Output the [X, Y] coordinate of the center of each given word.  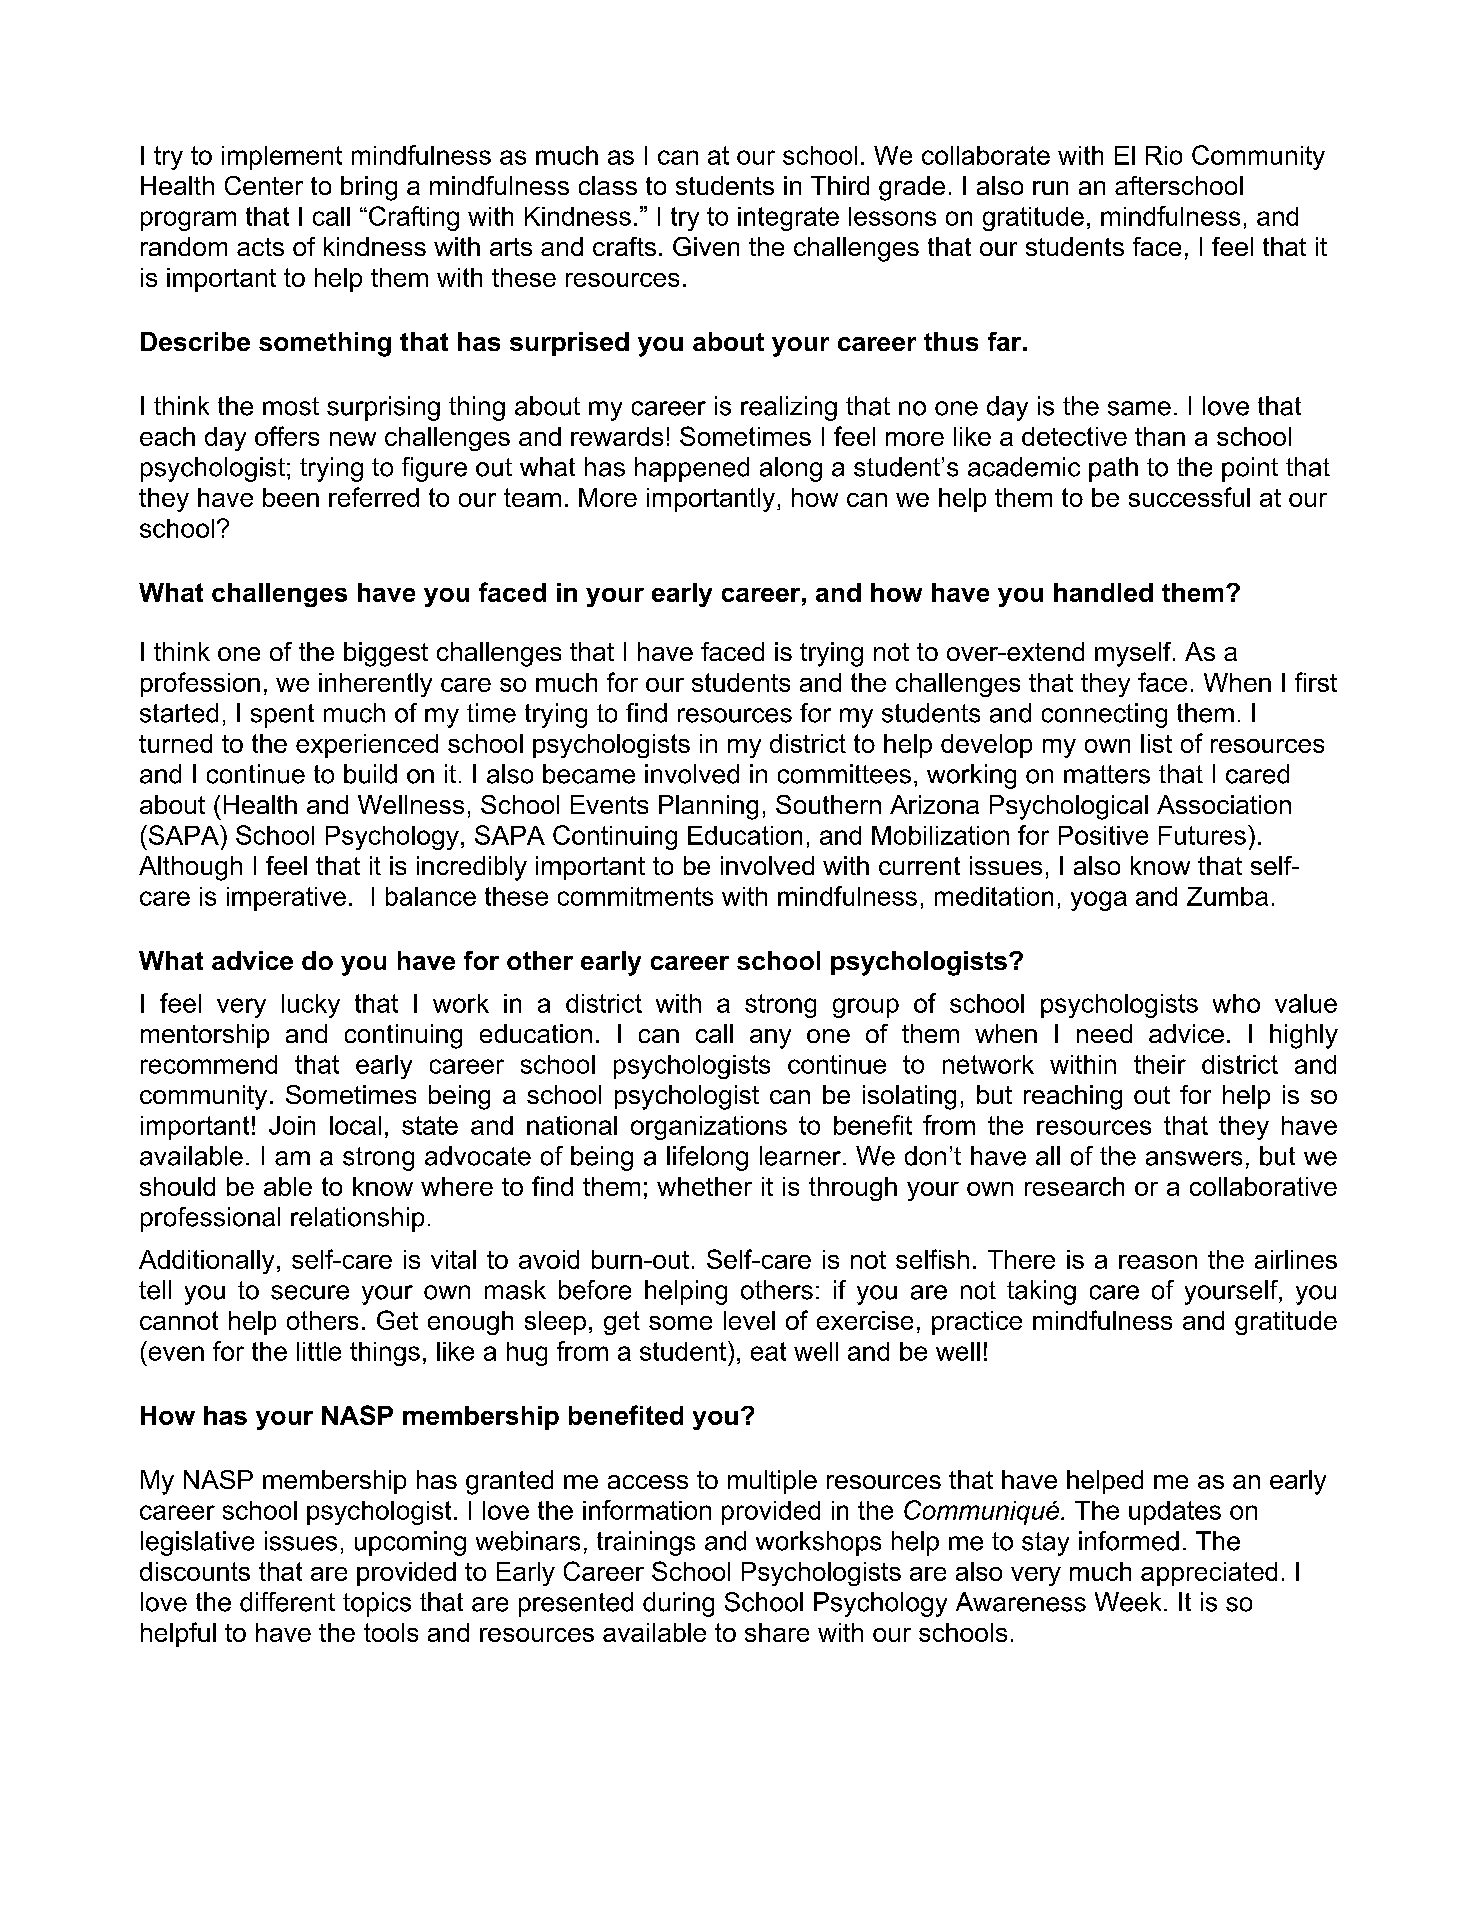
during [678, 1604]
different [287, 1602]
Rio [1164, 155]
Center [264, 185]
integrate [788, 219]
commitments [635, 896]
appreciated [1209, 1574]
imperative [286, 899]
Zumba [1227, 896]
